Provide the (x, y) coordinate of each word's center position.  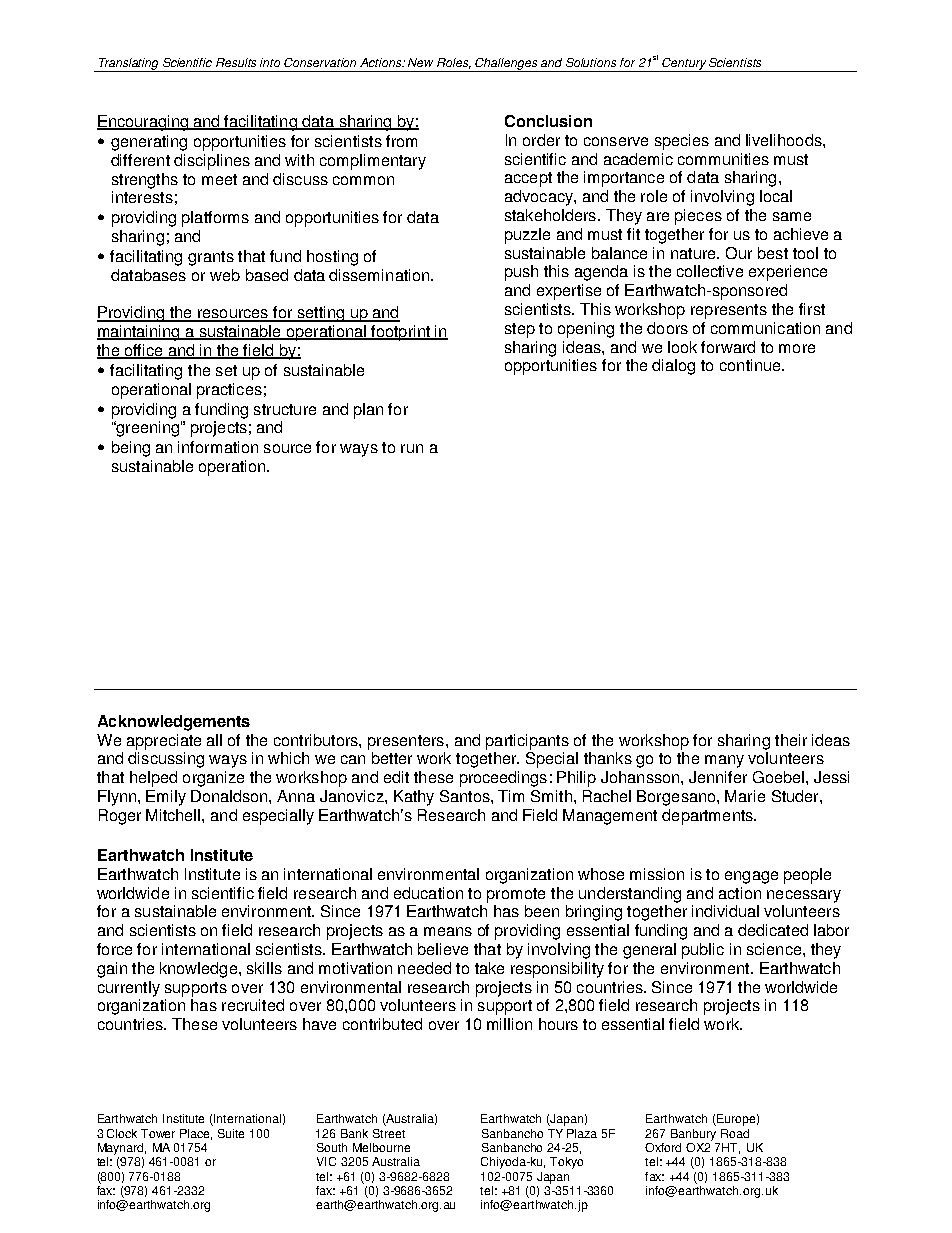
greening (146, 429)
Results (236, 62)
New (420, 62)
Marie (745, 796)
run (412, 448)
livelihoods (785, 140)
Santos (466, 796)
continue (751, 365)
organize (213, 779)
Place (196, 1134)
